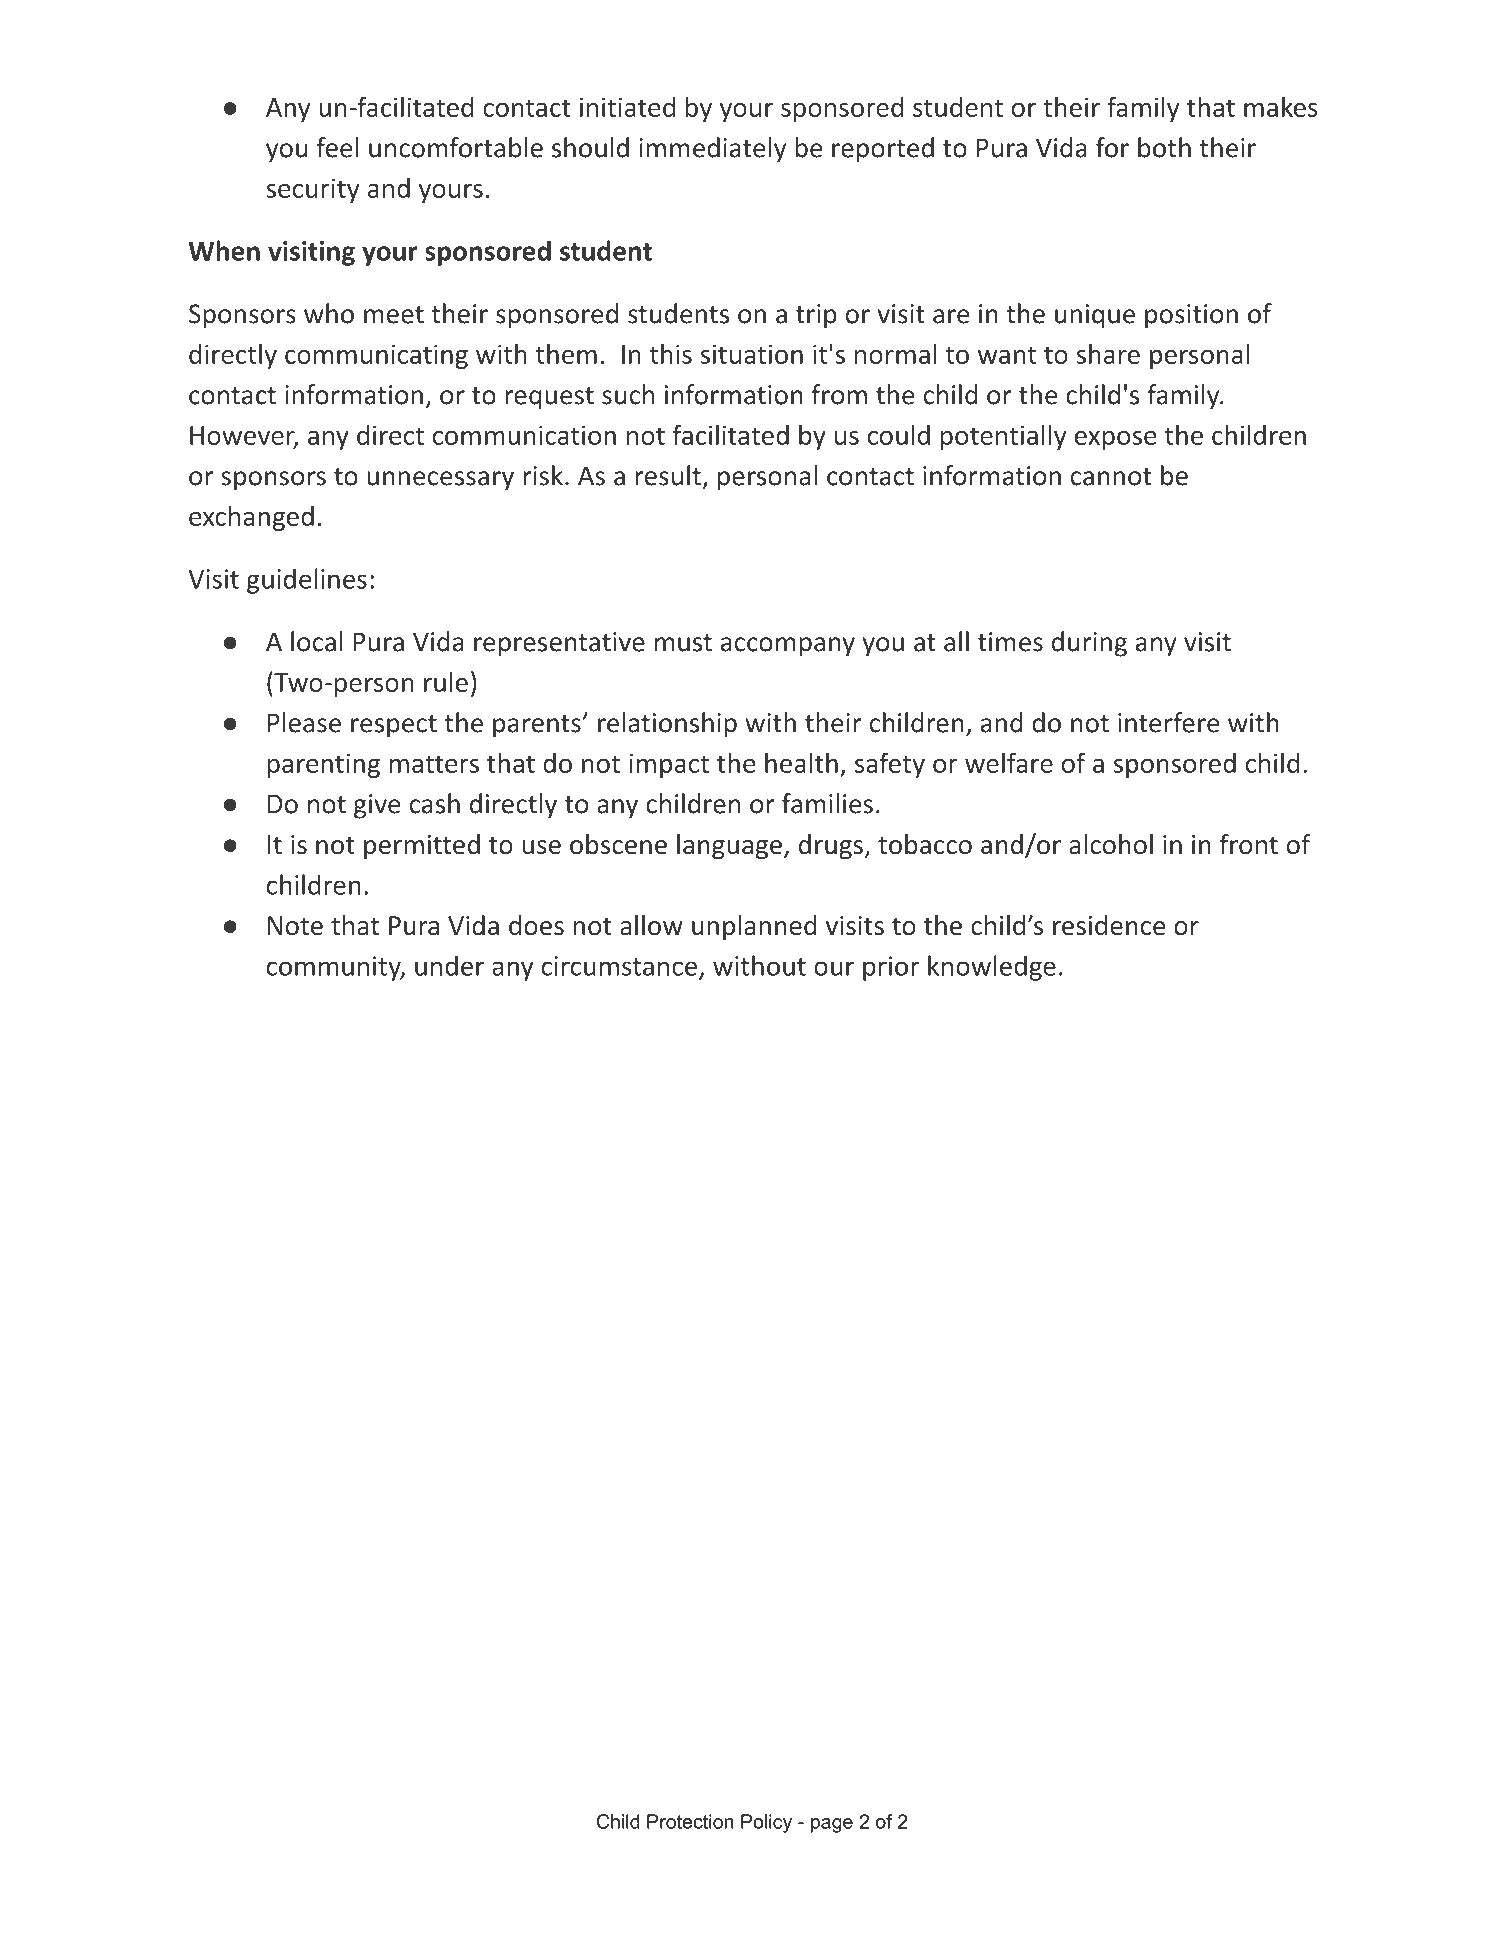 The image size is (1504, 1946). What do you see at coordinates (1169, 722) in the image?
I see `interfere` at bounding box center [1169, 722].
